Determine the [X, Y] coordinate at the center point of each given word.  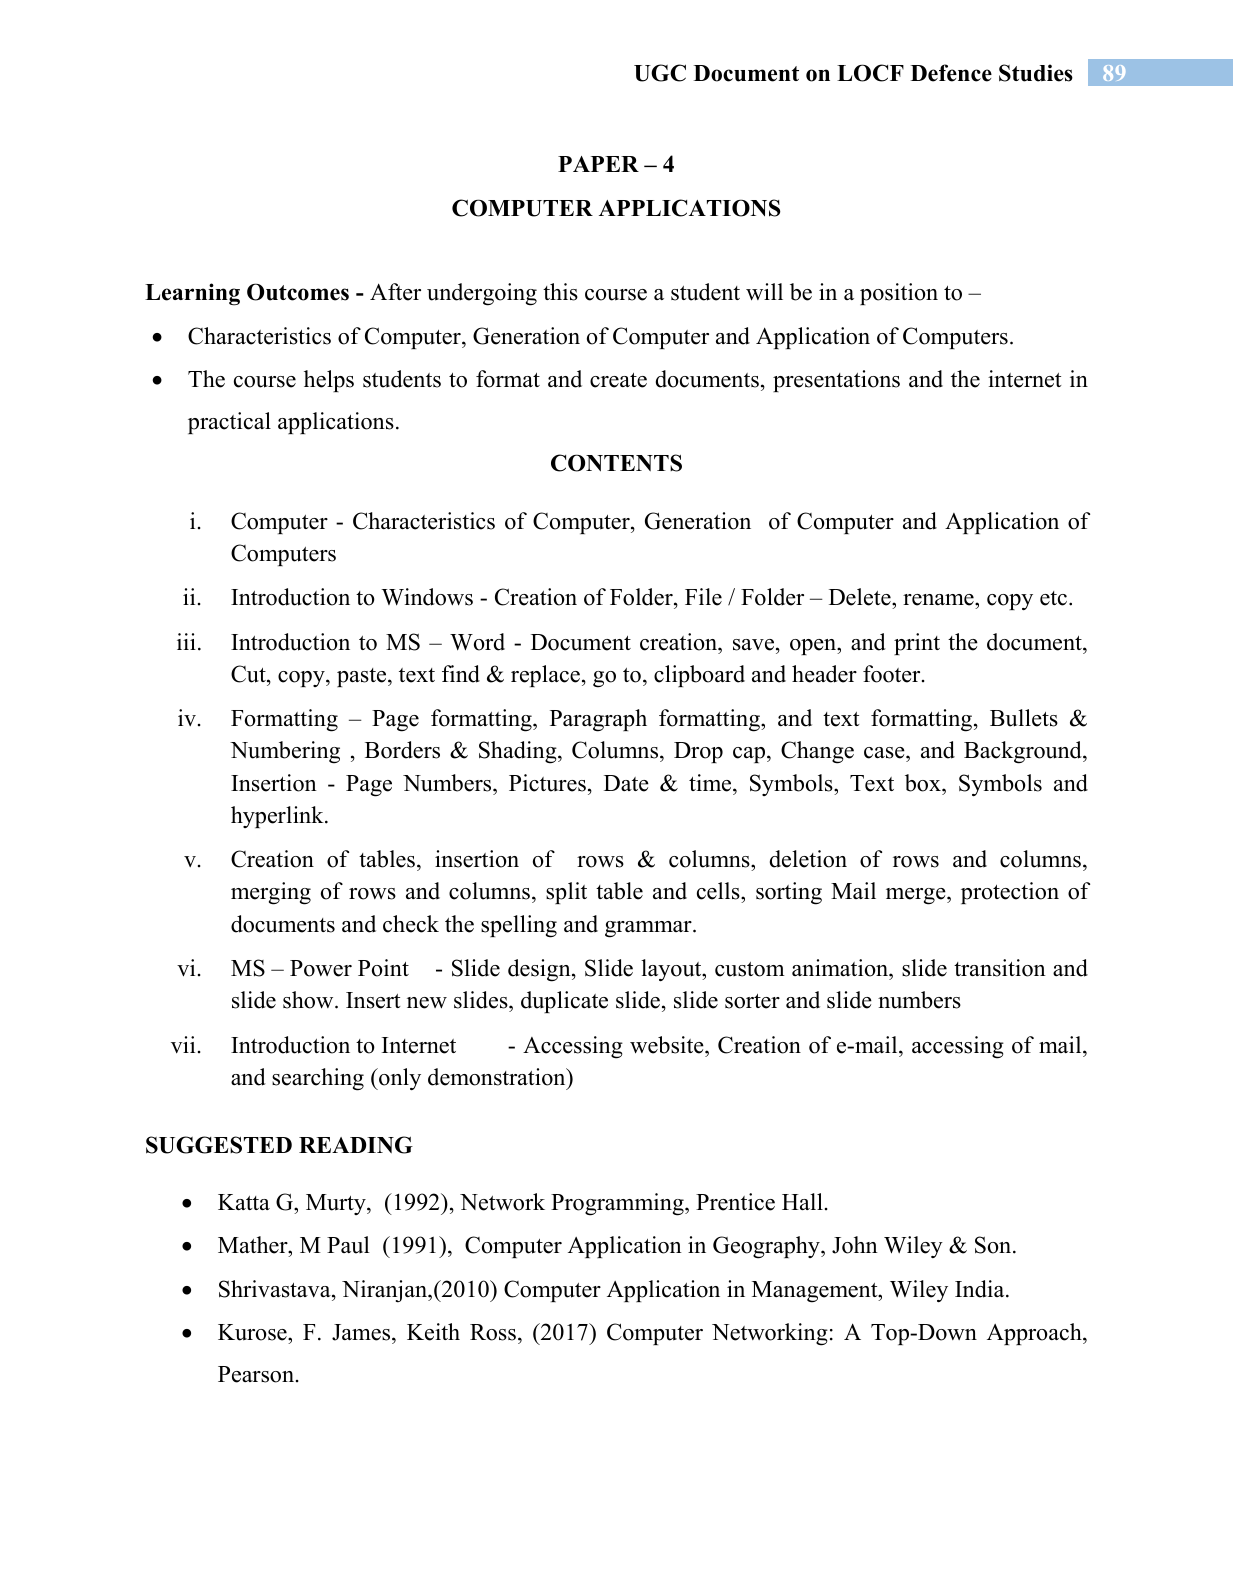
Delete [861, 598]
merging [271, 893]
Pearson [256, 1374]
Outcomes [298, 292]
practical [229, 423]
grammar [649, 929]
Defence [951, 73]
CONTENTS [616, 463]
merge [917, 896]
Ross [493, 1332]
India [981, 1289]
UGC [660, 73]
